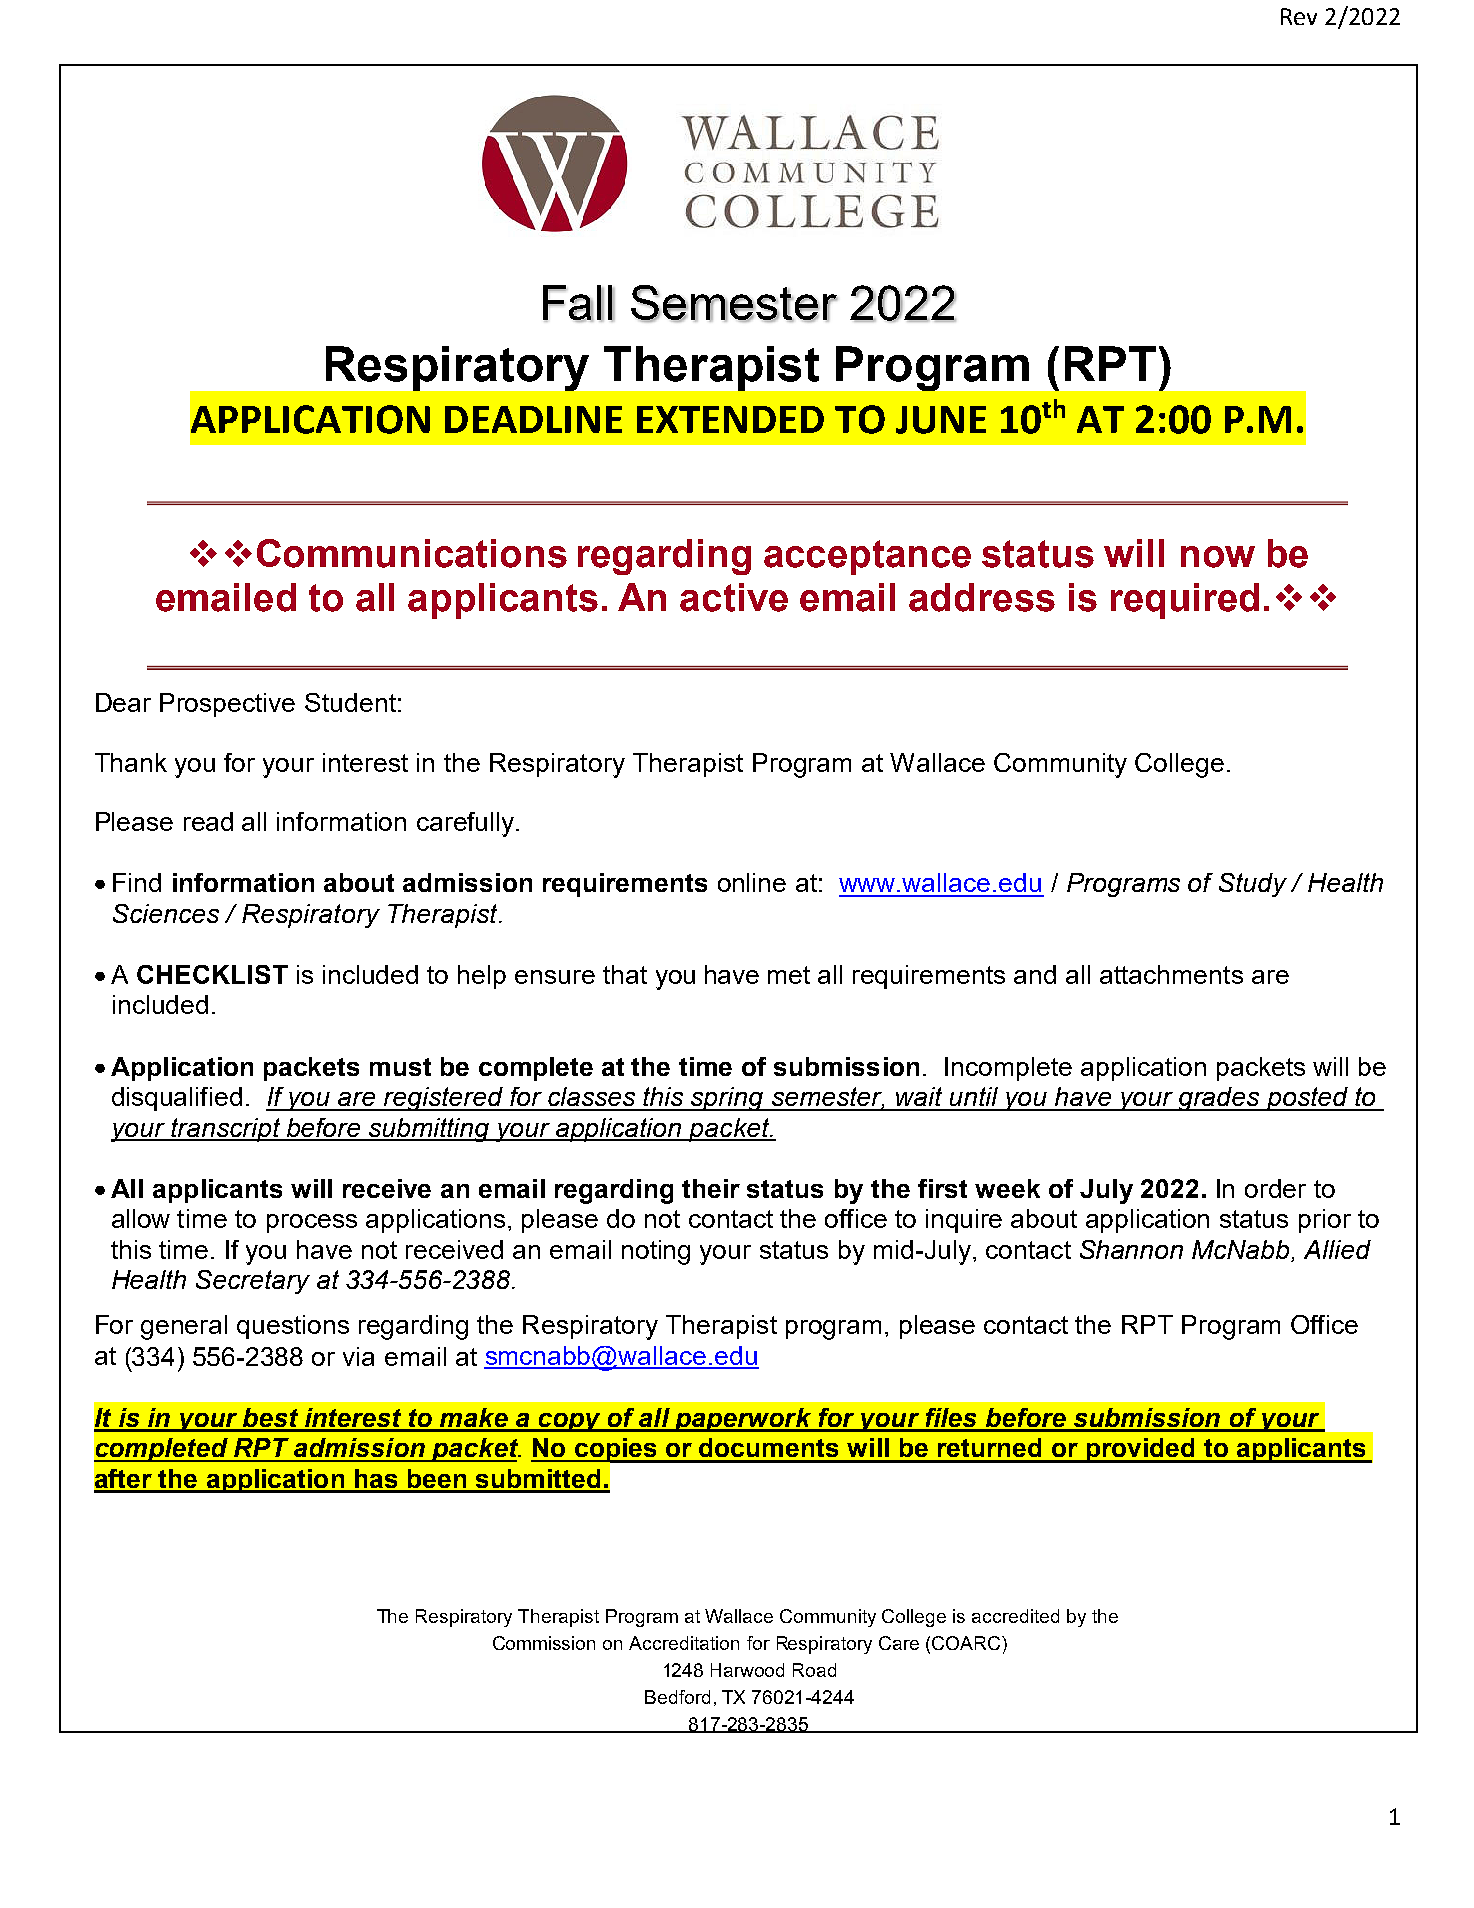 Image resolution: width=1474 pixels, height=1908 pixels. What do you see at coordinates (730, 419) in the screenshot?
I see `EXTENDED` at bounding box center [730, 419].
